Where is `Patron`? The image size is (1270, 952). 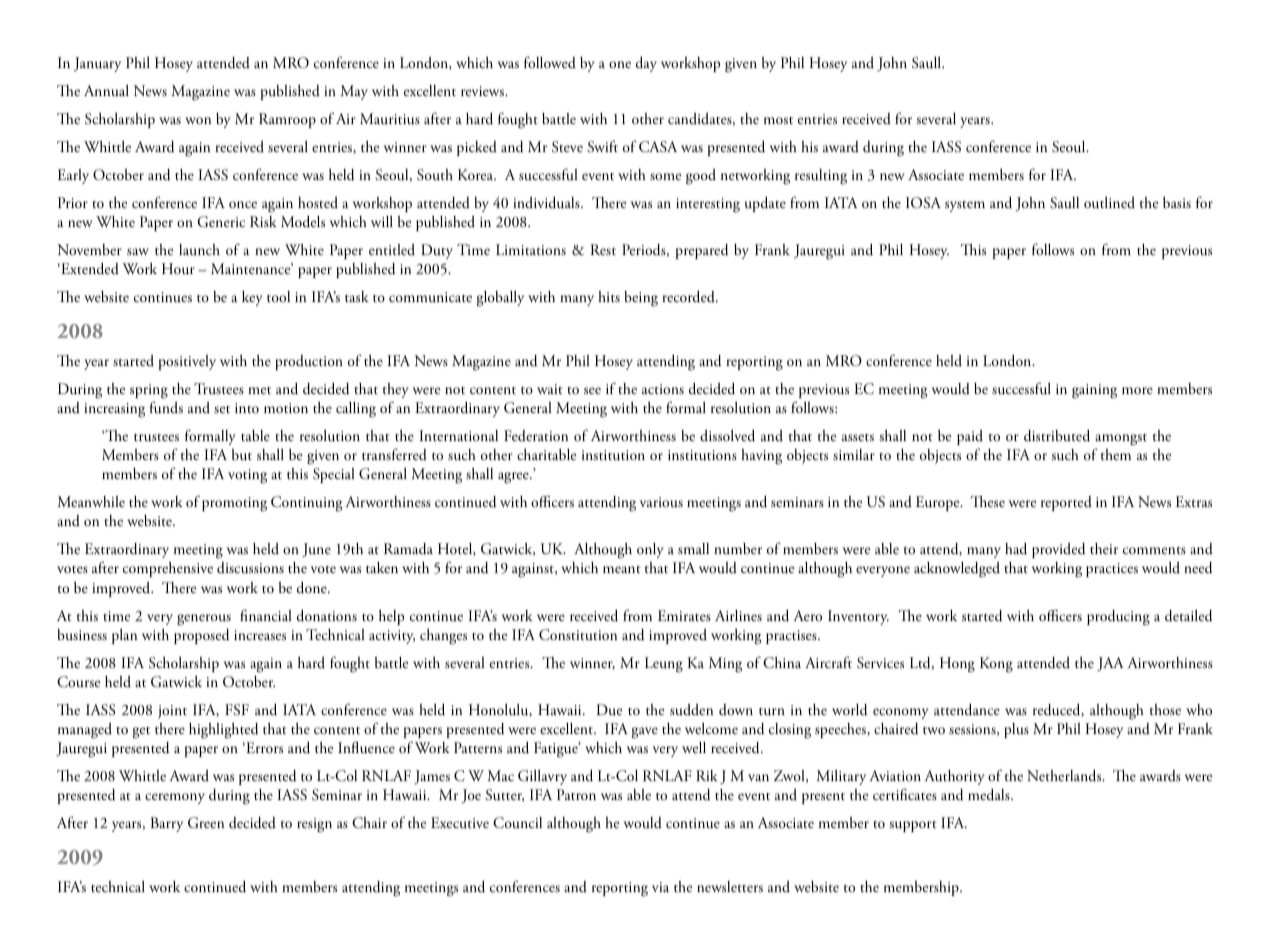
Patron is located at coordinates (576, 794).
